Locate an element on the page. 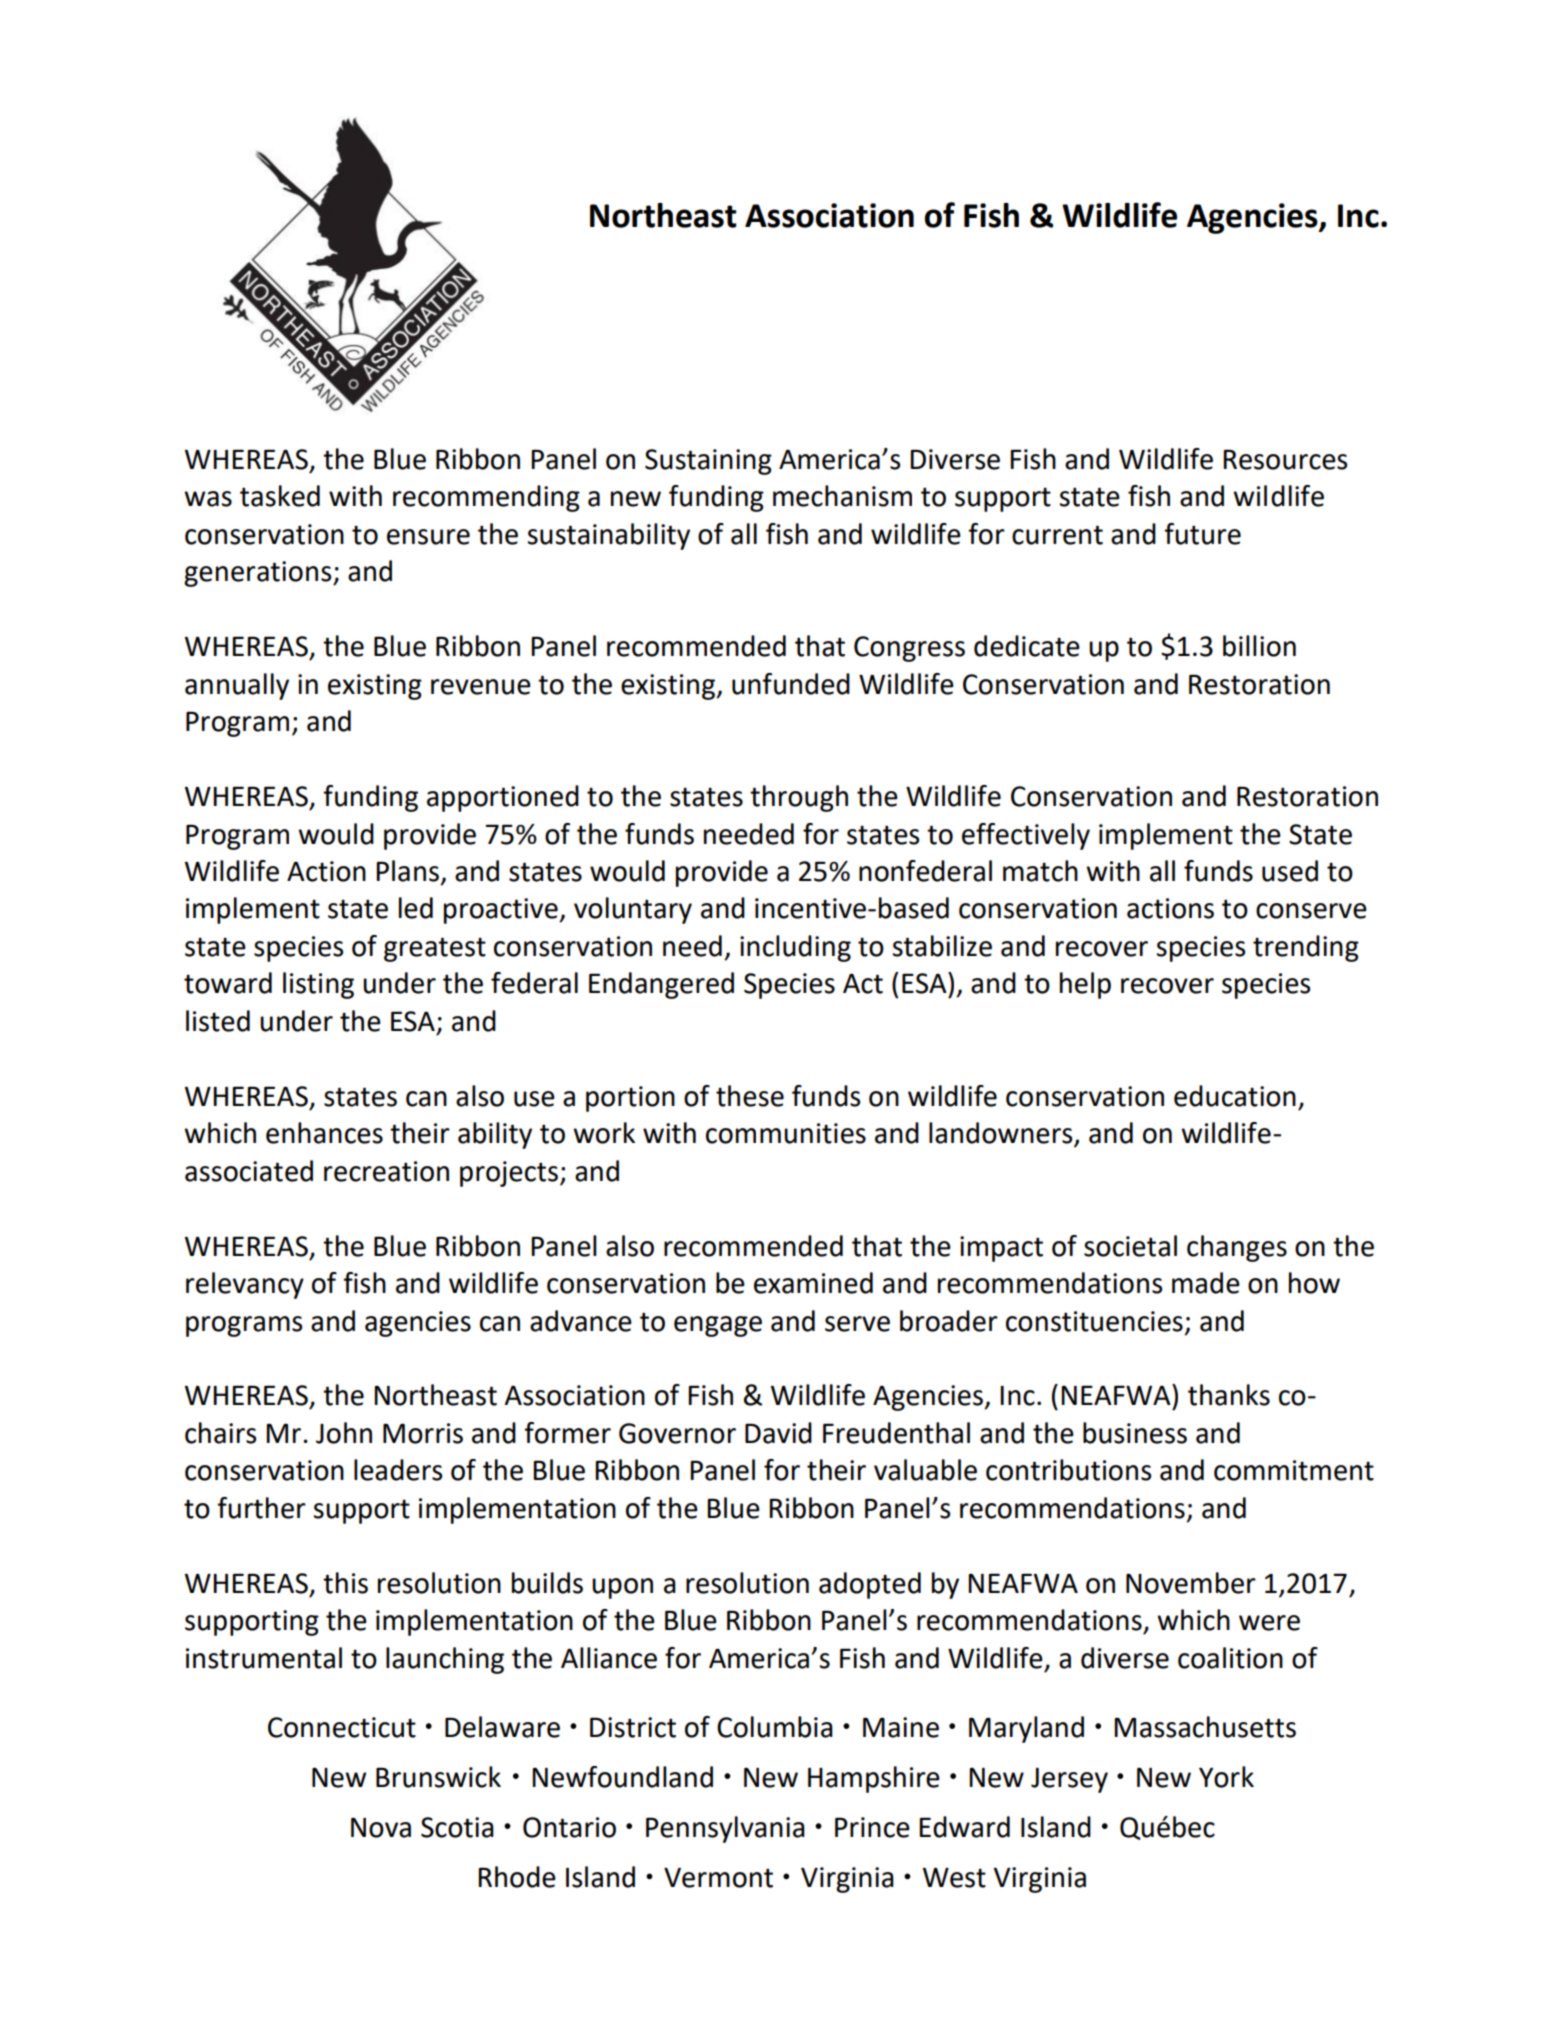 This image has height=2025, width=1564. Sustaining is located at coordinates (708, 462).
